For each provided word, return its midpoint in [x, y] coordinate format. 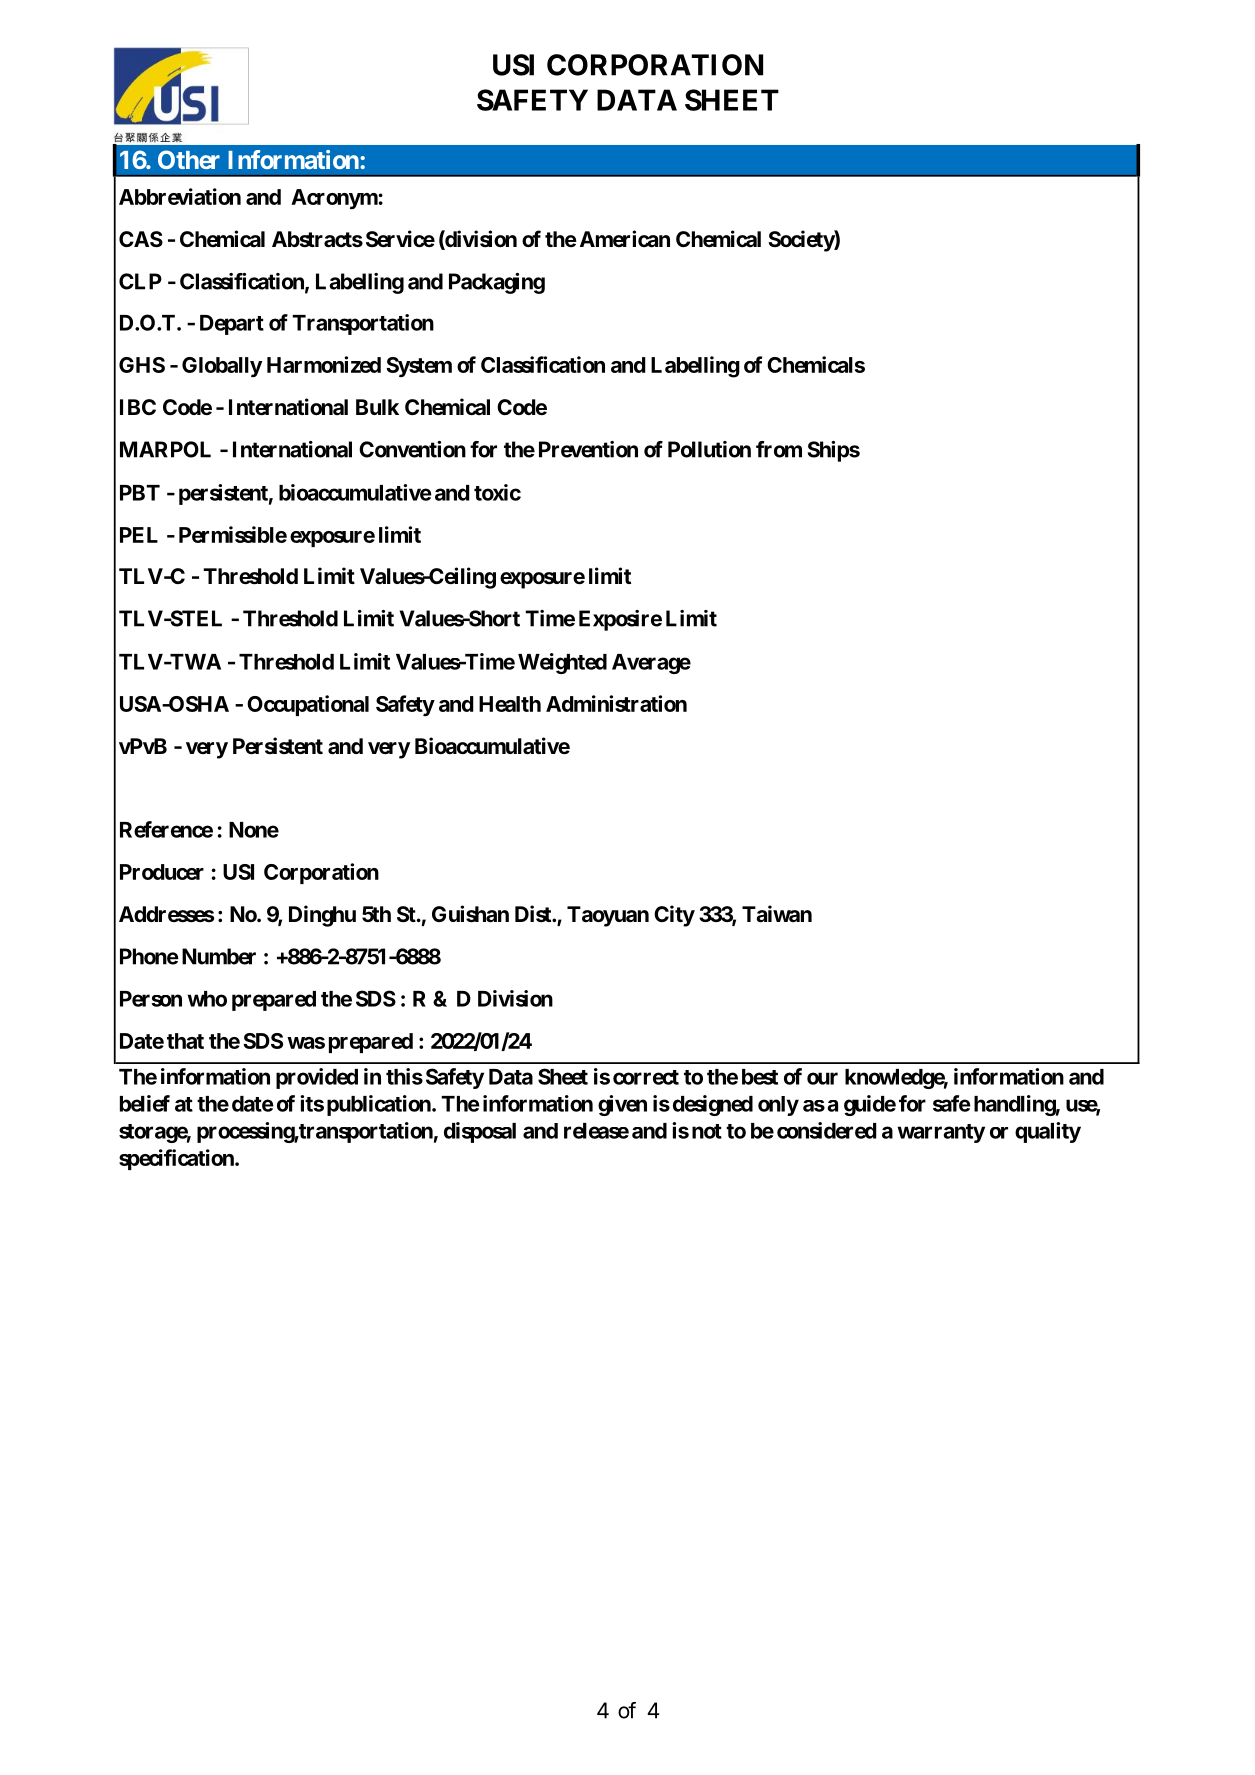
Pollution [709, 449]
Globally [222, 367]
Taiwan [777, 914]
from [779, 449]
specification [177, 1159]
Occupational [308, 705]
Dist [534, 914]
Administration [616, 703]
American [625, 239]
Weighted [562, 663]
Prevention [588, 449]
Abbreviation [180, 196]
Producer [162, 872]
